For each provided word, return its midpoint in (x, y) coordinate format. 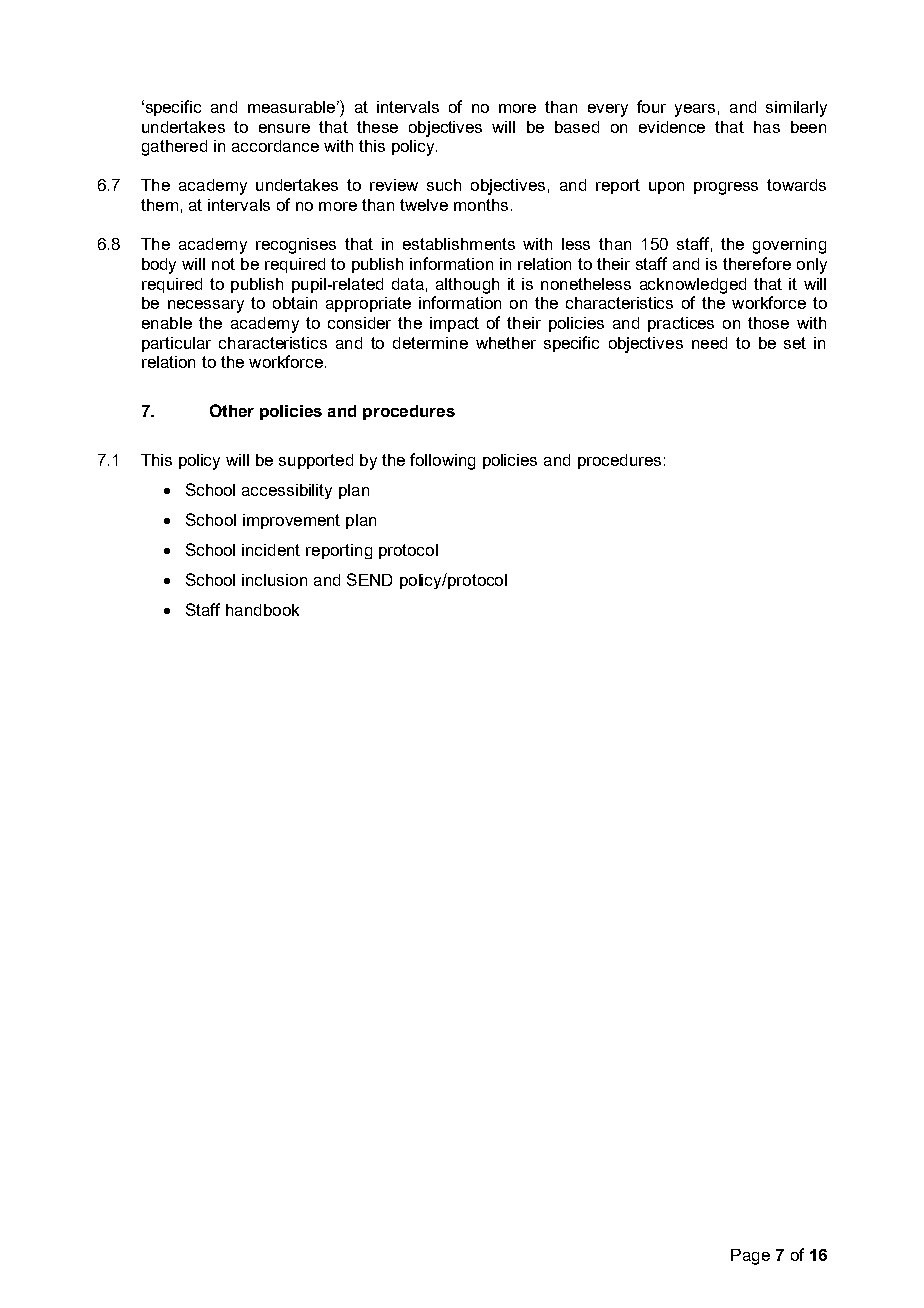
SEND (369, 579)
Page (750, 1257)
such (444, 185)
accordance (275, 146)
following (442, 461)
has (767, 127)
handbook (262, 610)
